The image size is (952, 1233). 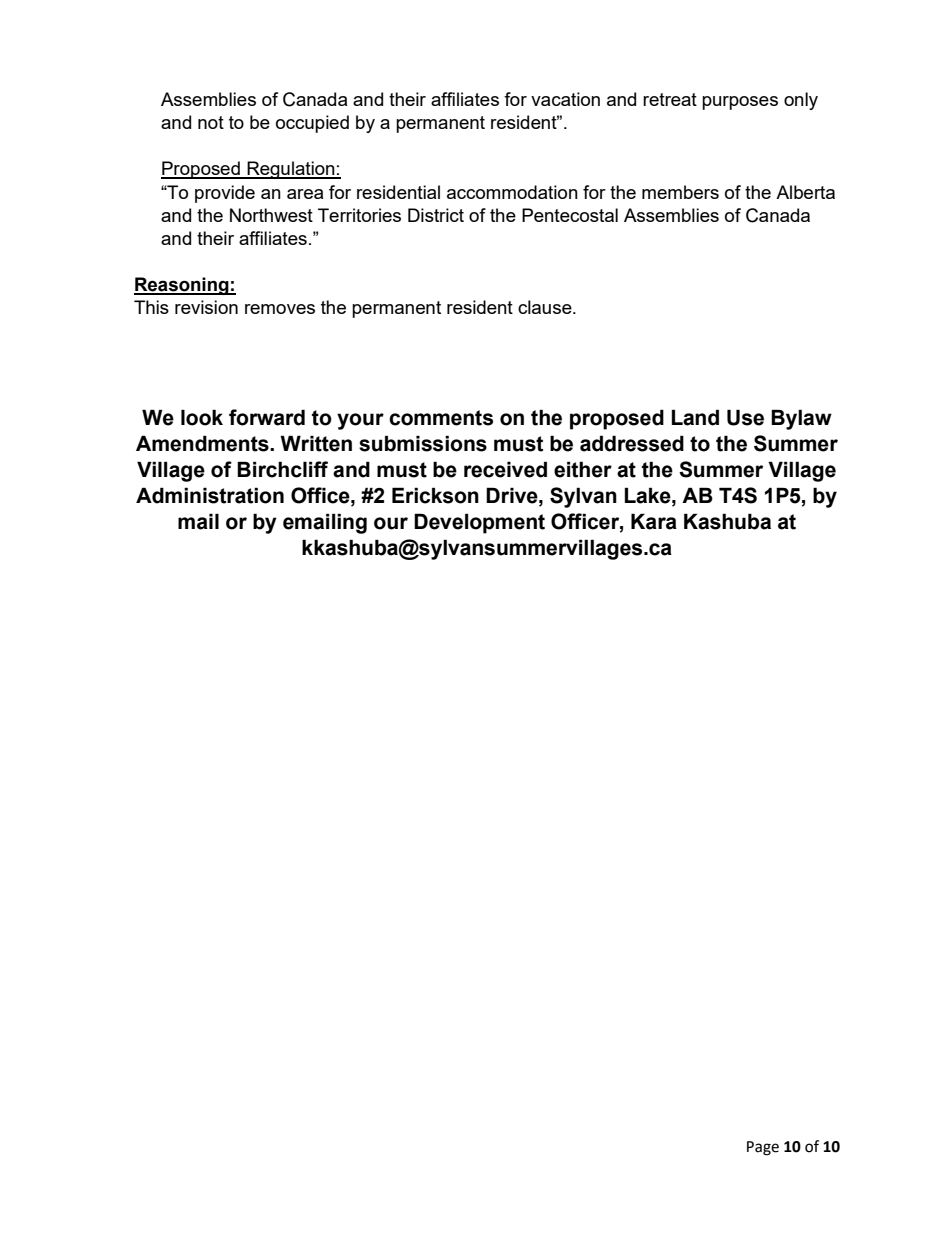 What do you see at coordinates (211, 122) in the screenshot?
I see `not` at bounding box center [211, 122].
